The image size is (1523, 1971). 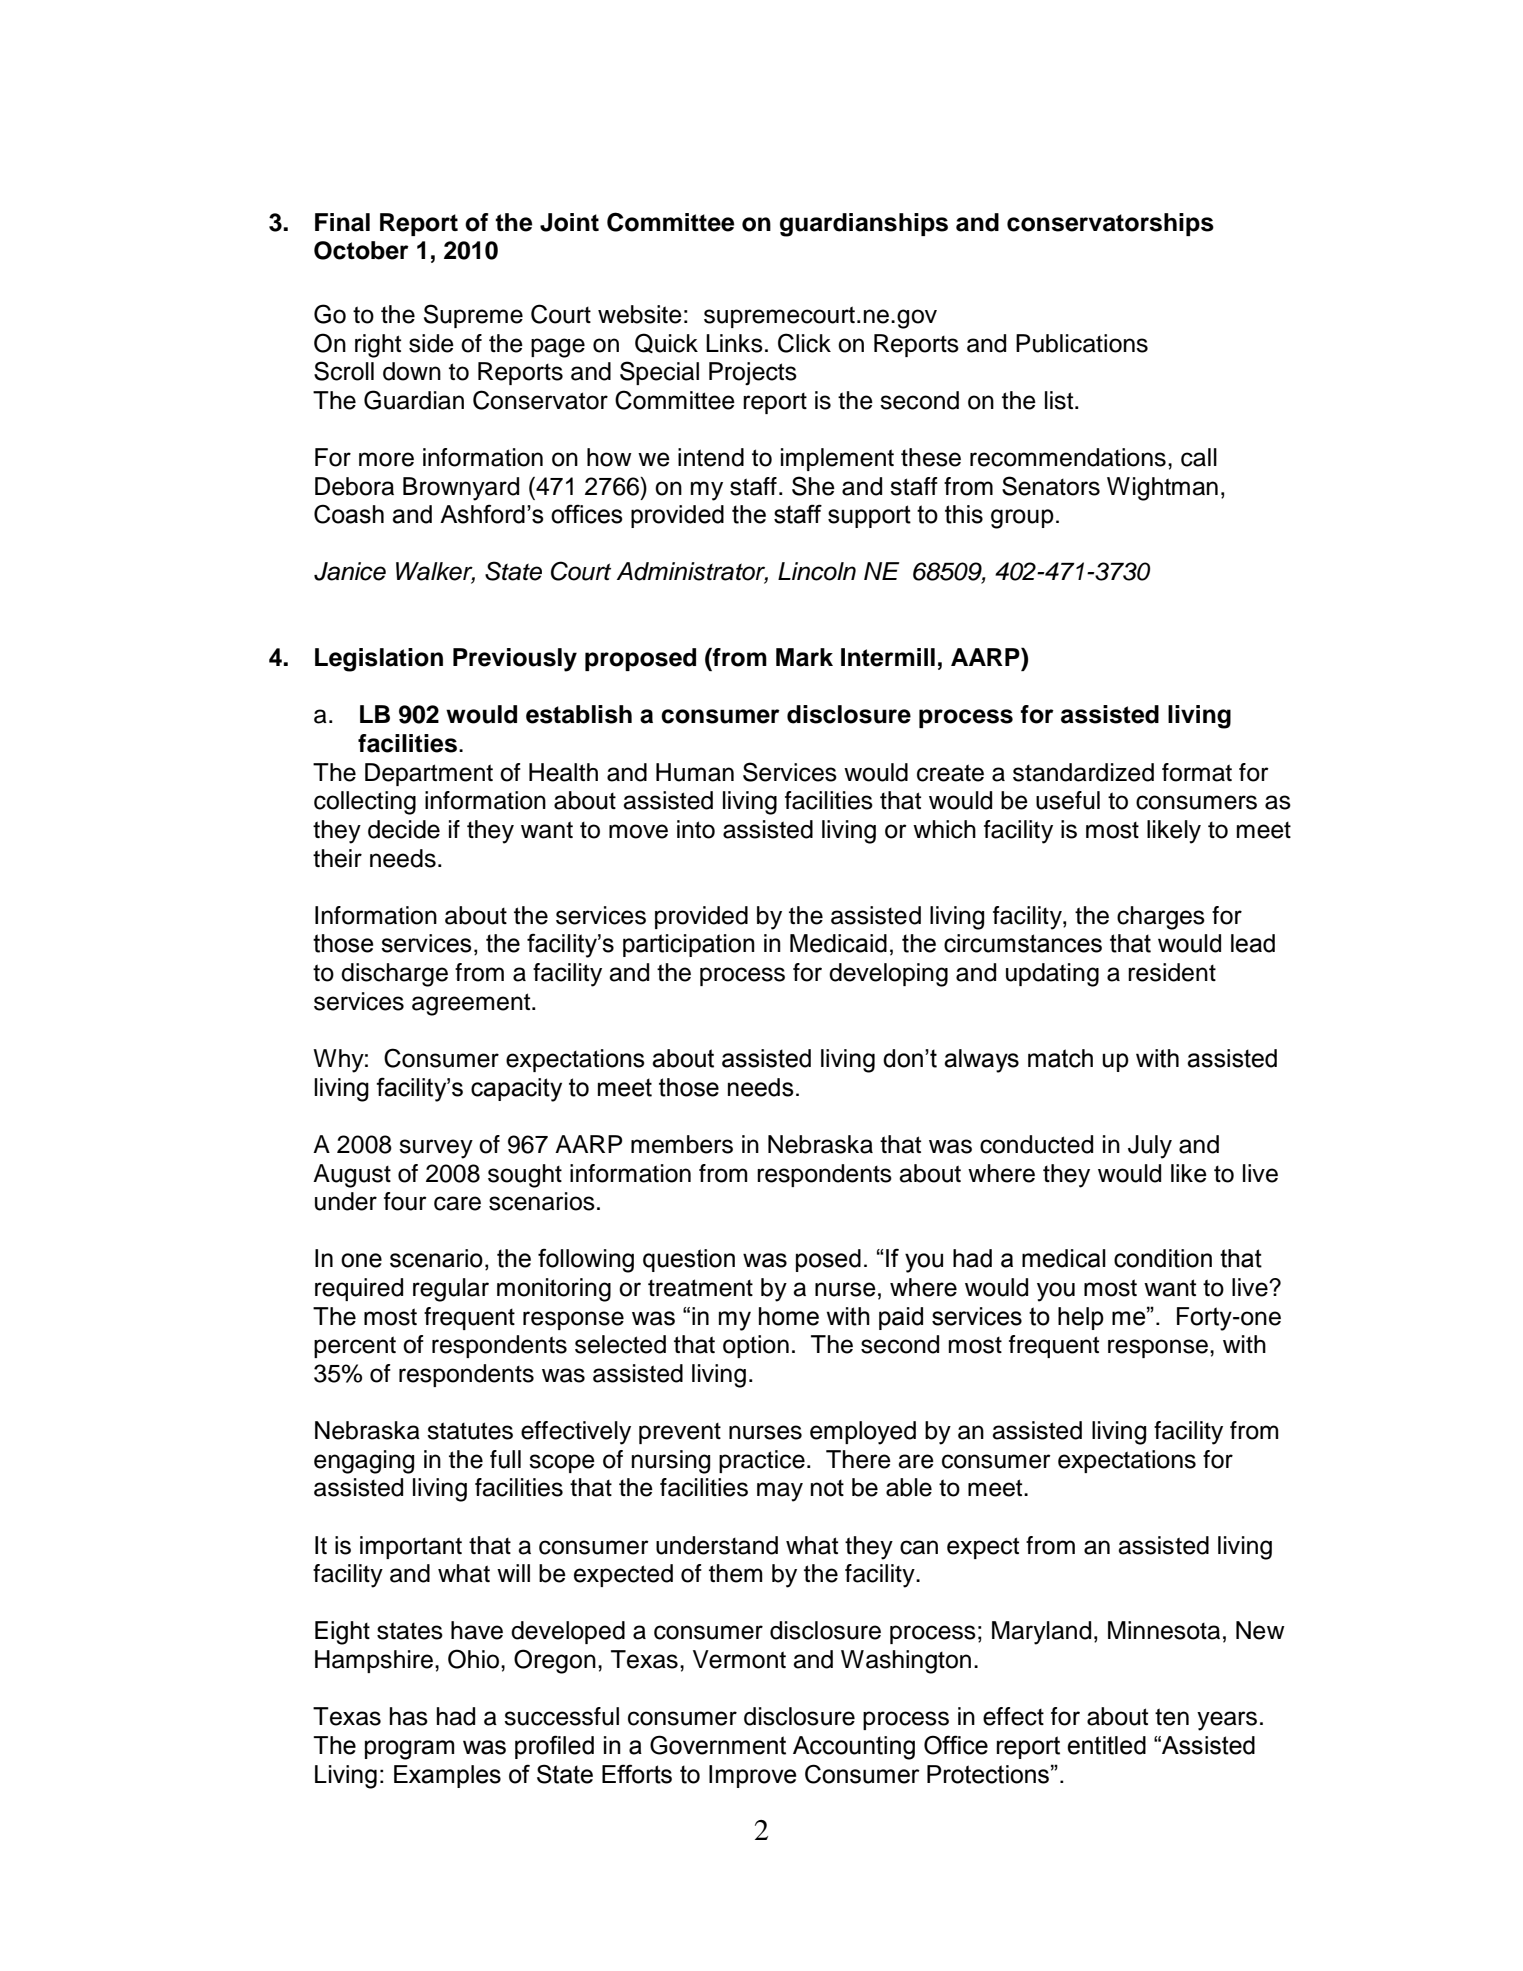 What do you see at coordinates (854, 1748) in the screenshot?
I see `Accounting` at bounding box center [854, 1748].
